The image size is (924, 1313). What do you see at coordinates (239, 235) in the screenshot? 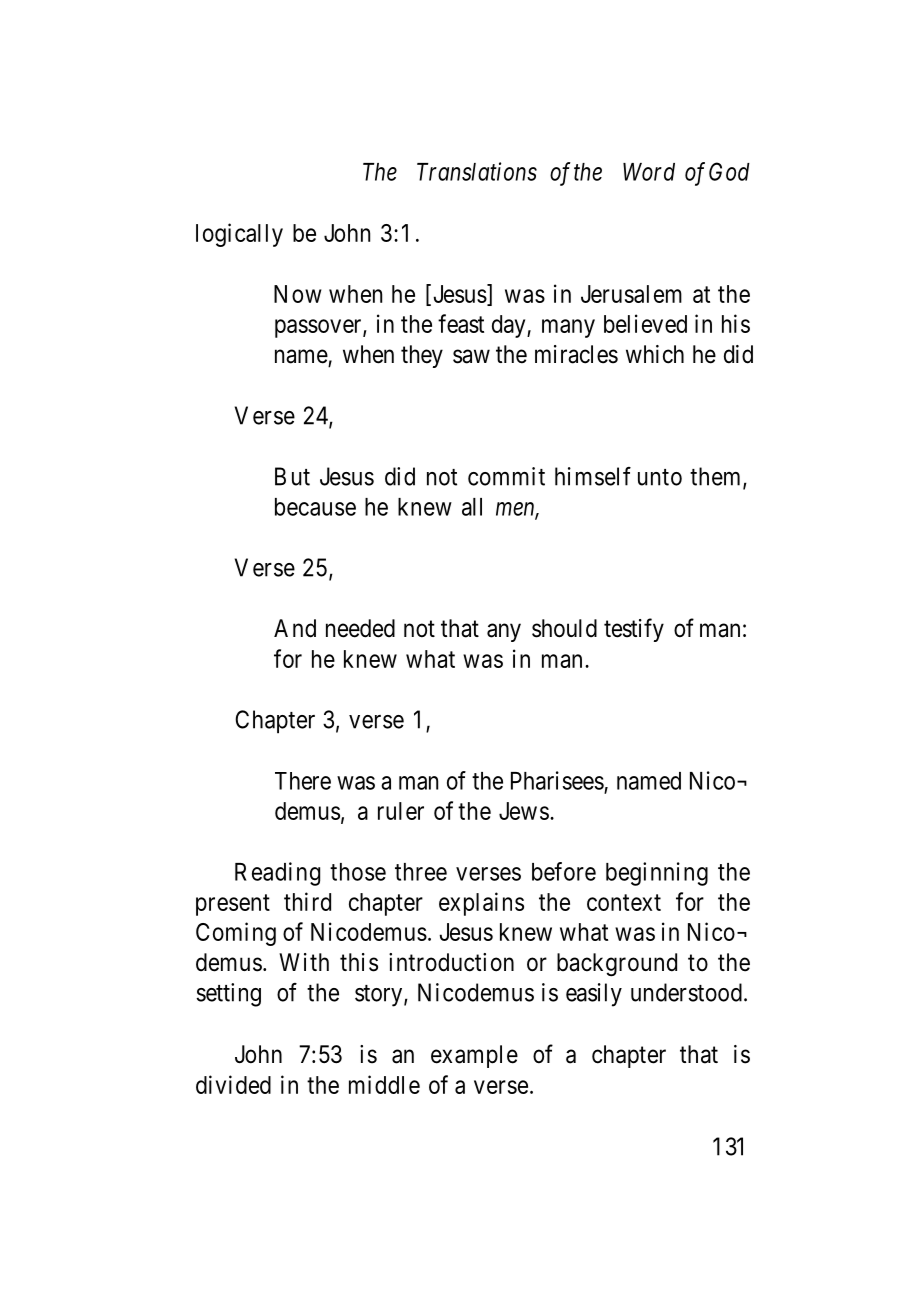
I see `logically` at bounding box center [239, 235].
